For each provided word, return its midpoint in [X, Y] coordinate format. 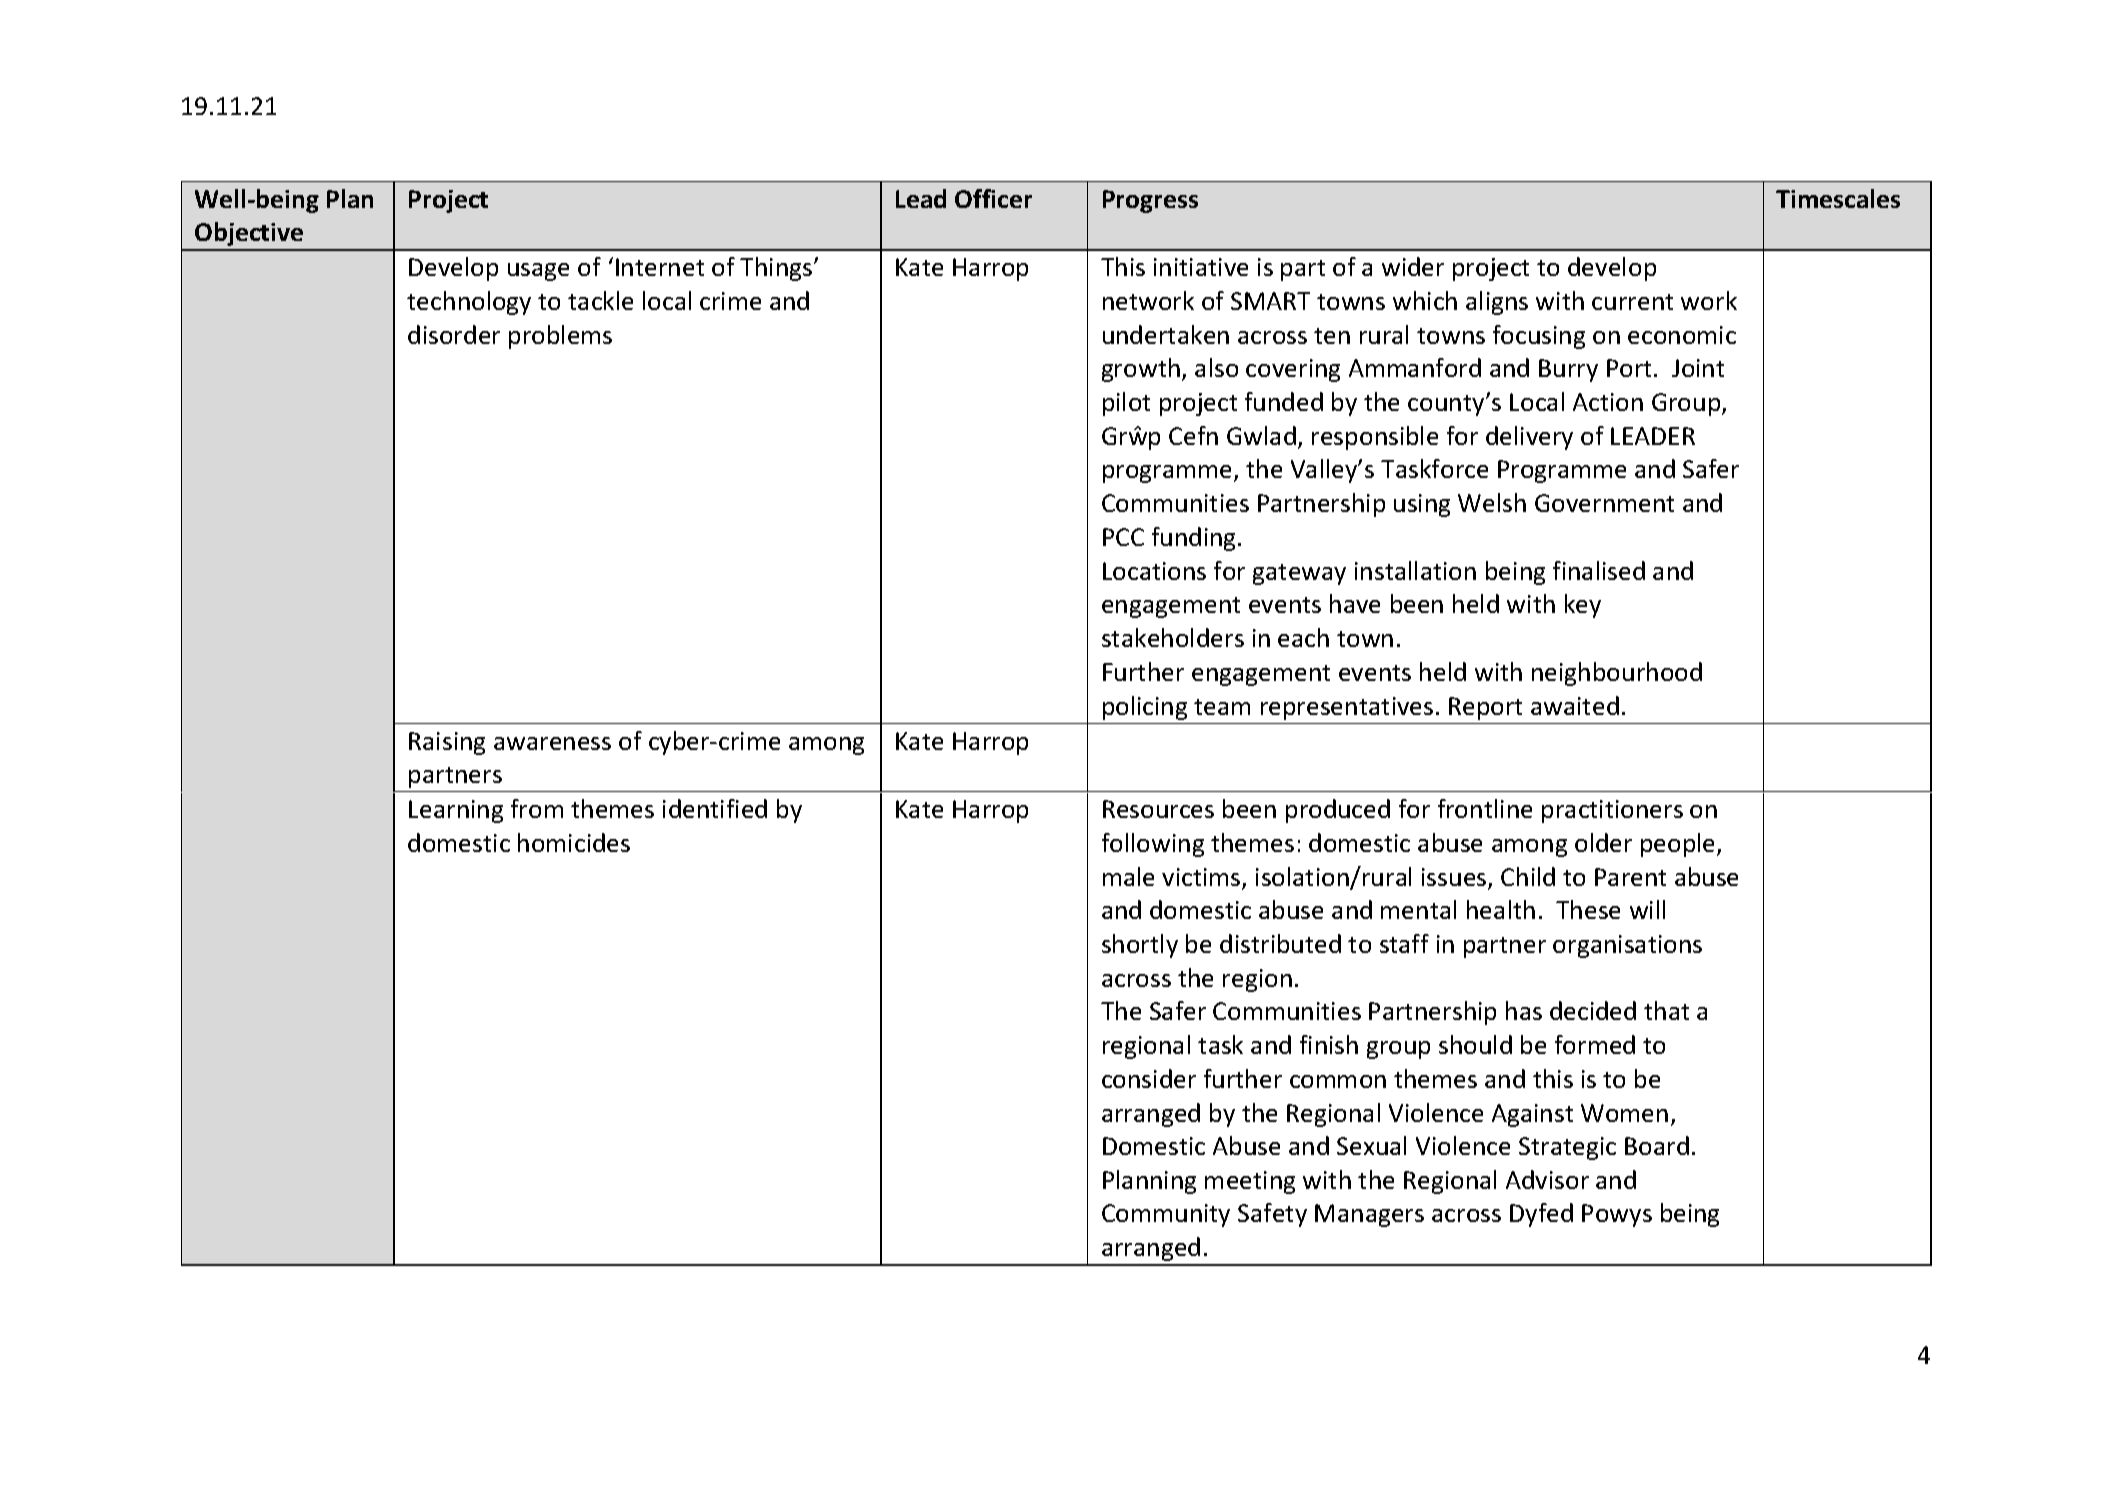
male [1128, 876]
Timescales [1838, 198]
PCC [1123, 537]
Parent [1630, 877]
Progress [1150, 201]
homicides [574, 842]
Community [1166, 1215]
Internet [660, 267]
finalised [1599, 570]
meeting [1250, 1182]
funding [1195, 539]
